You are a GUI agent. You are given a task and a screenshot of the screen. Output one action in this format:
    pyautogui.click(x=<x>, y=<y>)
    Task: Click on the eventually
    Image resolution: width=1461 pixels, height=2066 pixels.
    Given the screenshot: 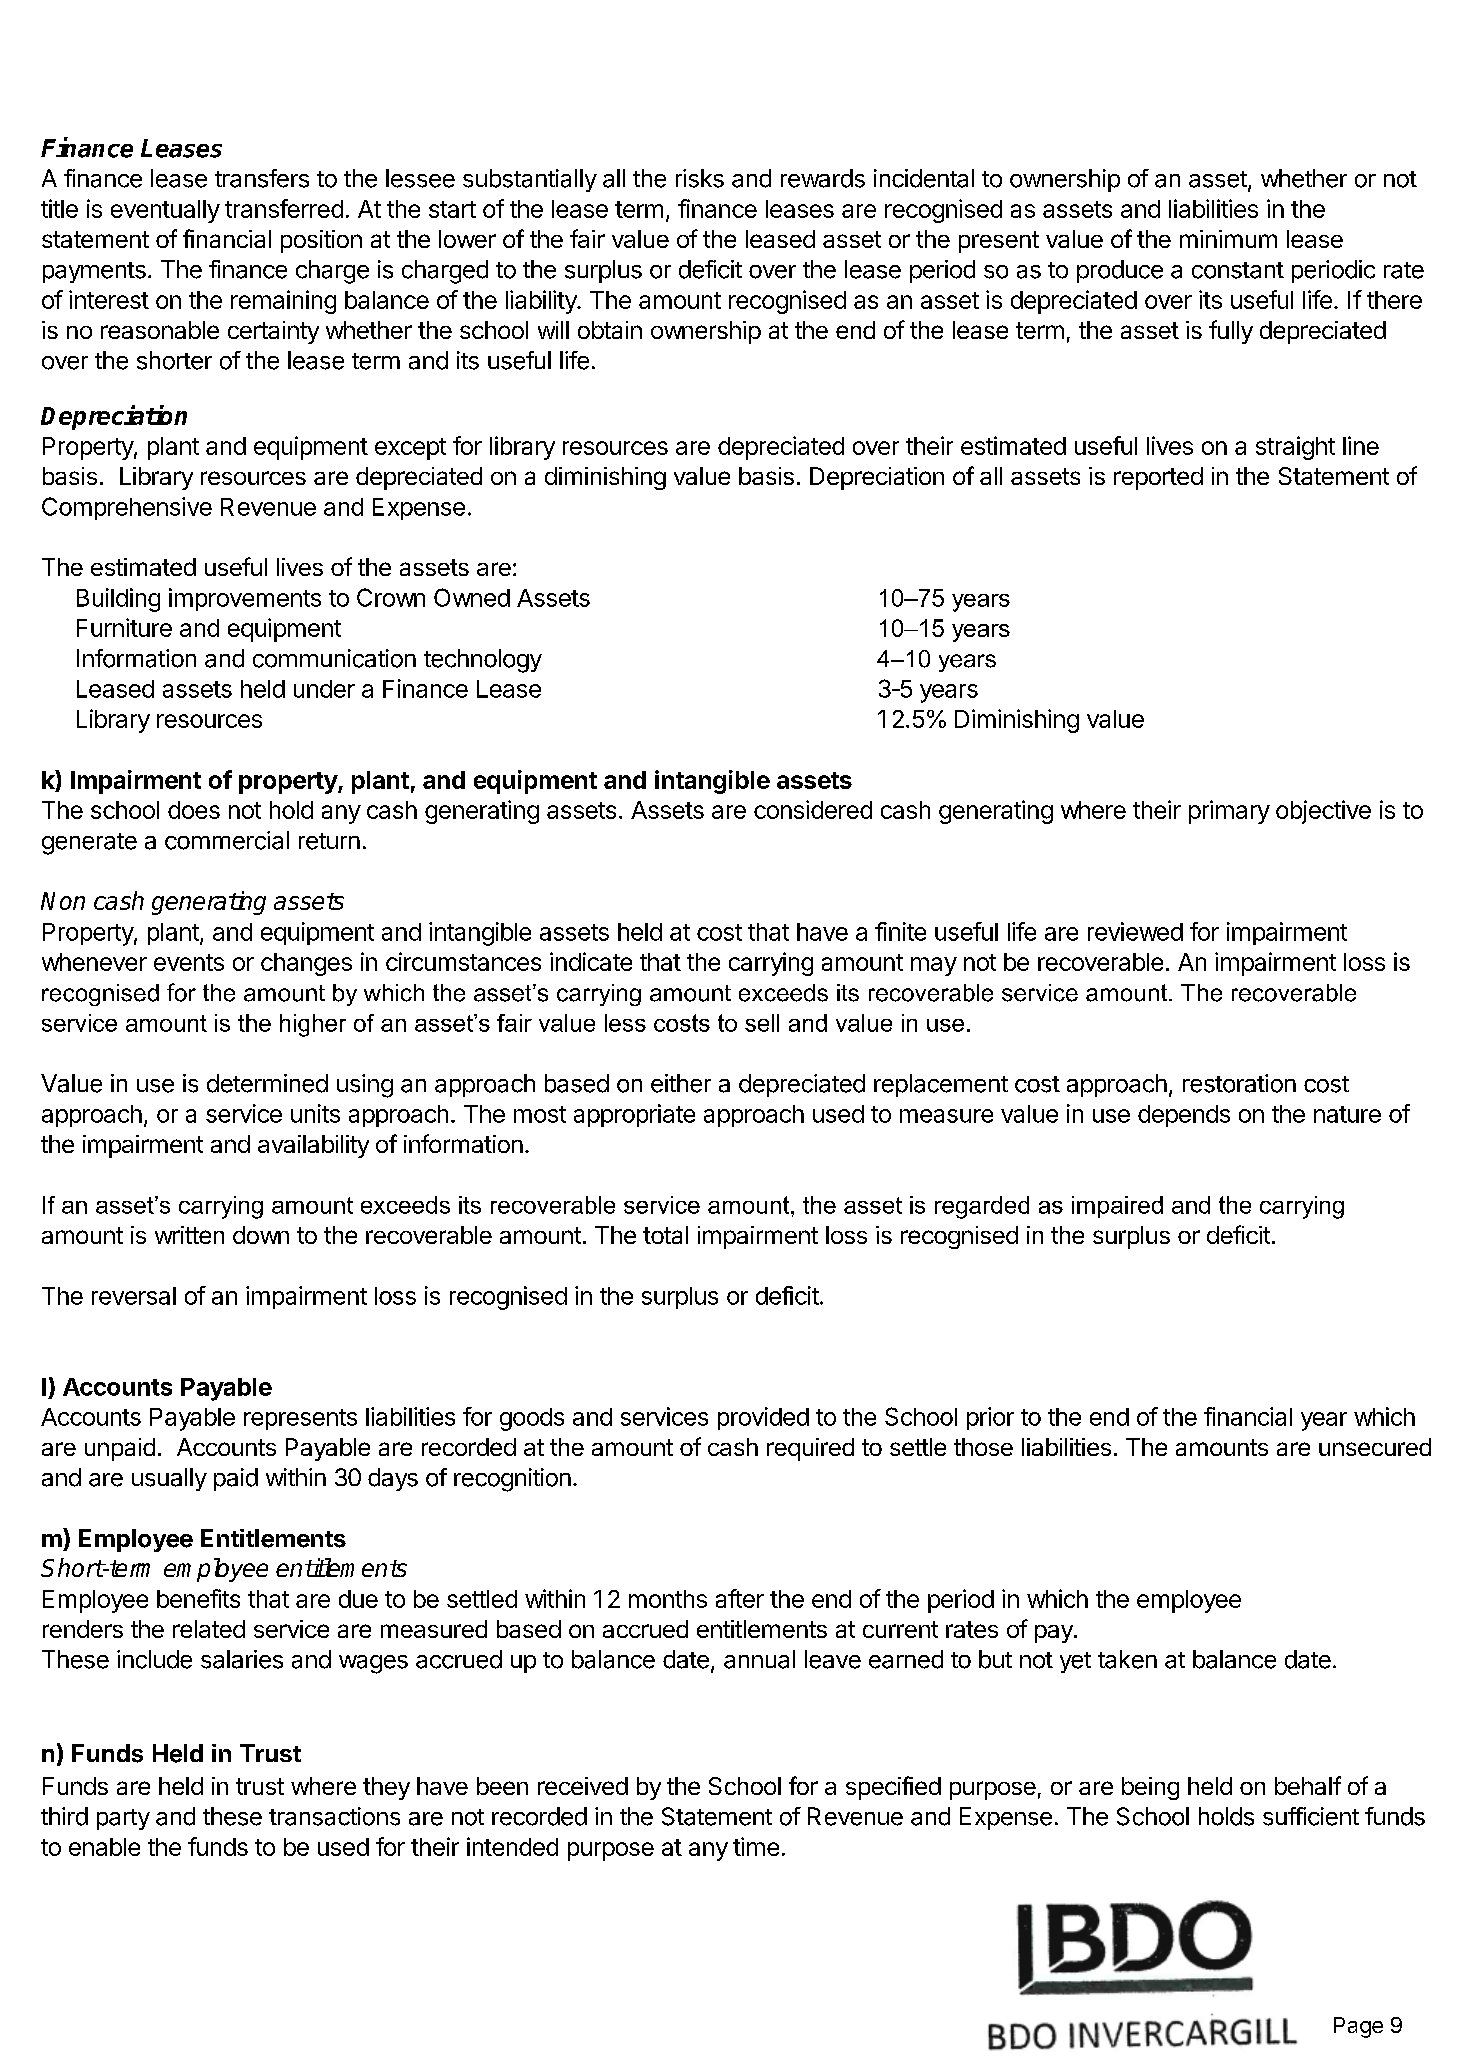 What is the action you would take?
    pyautogui.click(x=165, y=211)
